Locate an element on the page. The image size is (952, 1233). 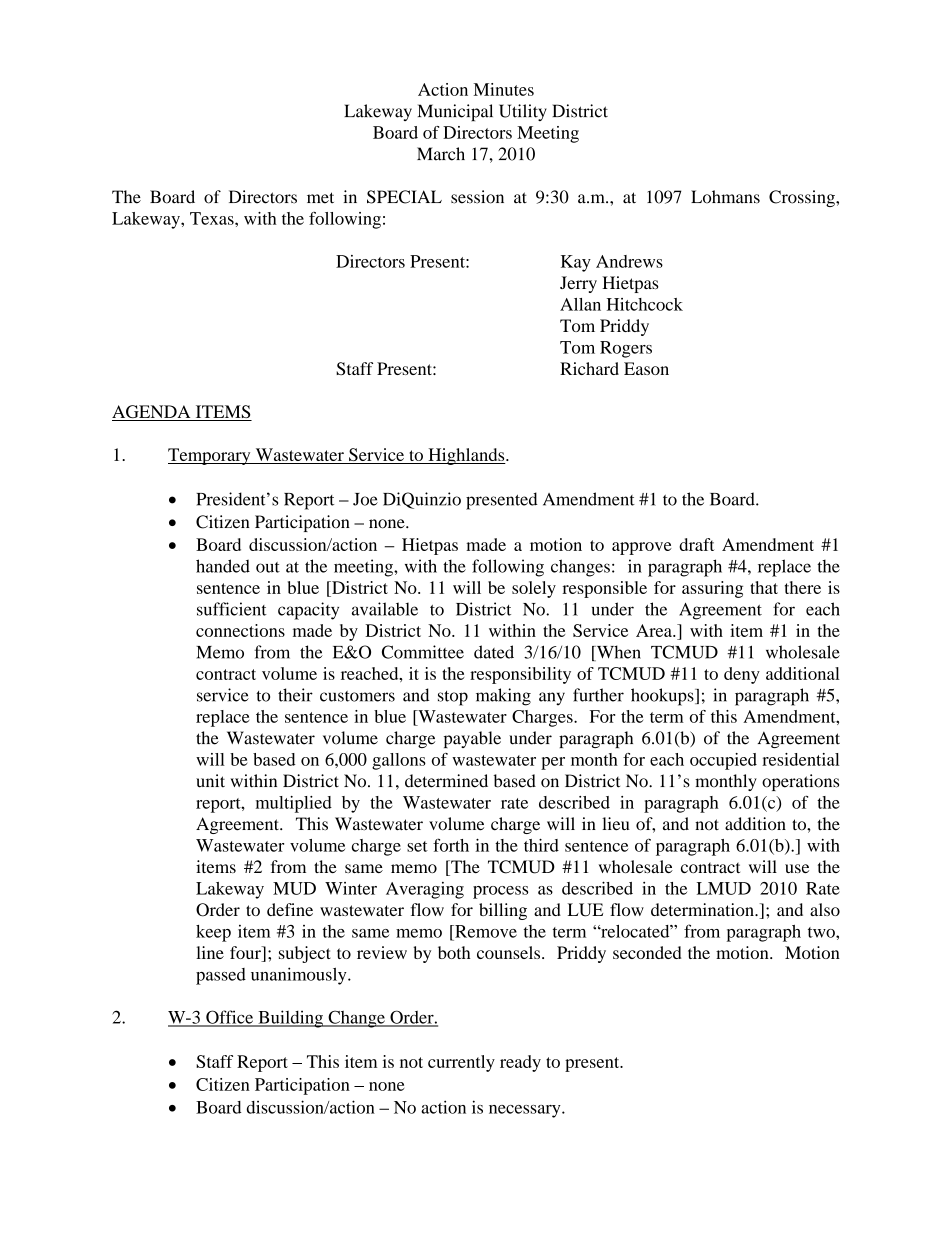
Highlands is located at coordinates (466, 456).
